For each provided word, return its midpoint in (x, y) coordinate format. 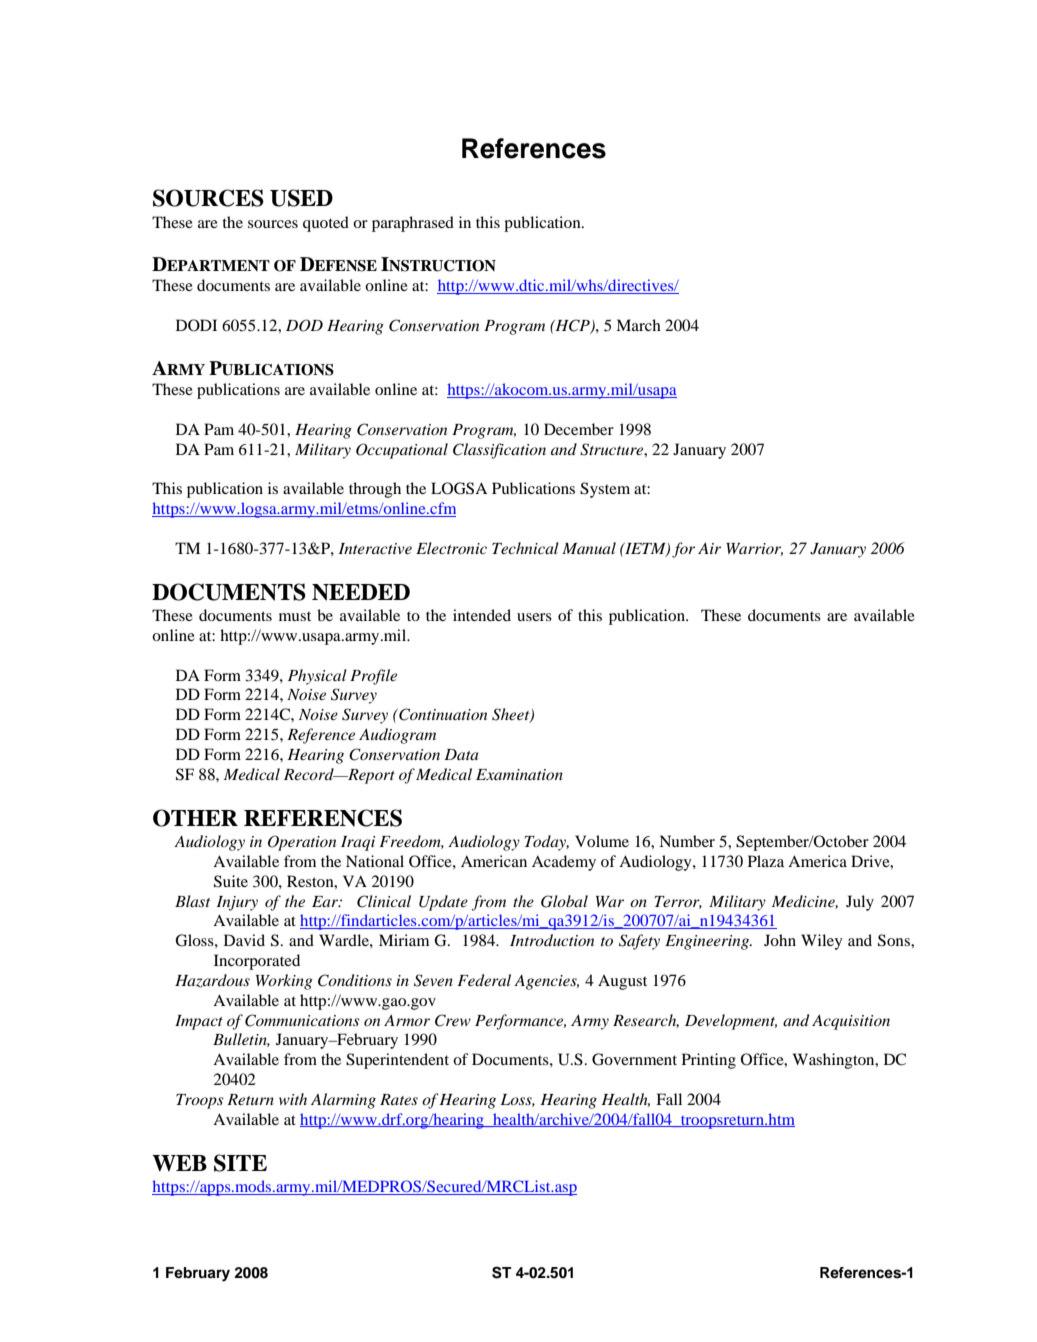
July (860, 903)
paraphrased (413, 224)
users (534, 617)
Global (564, 901)
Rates (399, 1099)
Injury (237, 903)
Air (709, 548)
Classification (499, 451)
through (375, 490)
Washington (835, 1061)
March (638, 325)
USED (301, 198)
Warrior (754, 549)
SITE (240, 1163)
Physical (317, 677)
